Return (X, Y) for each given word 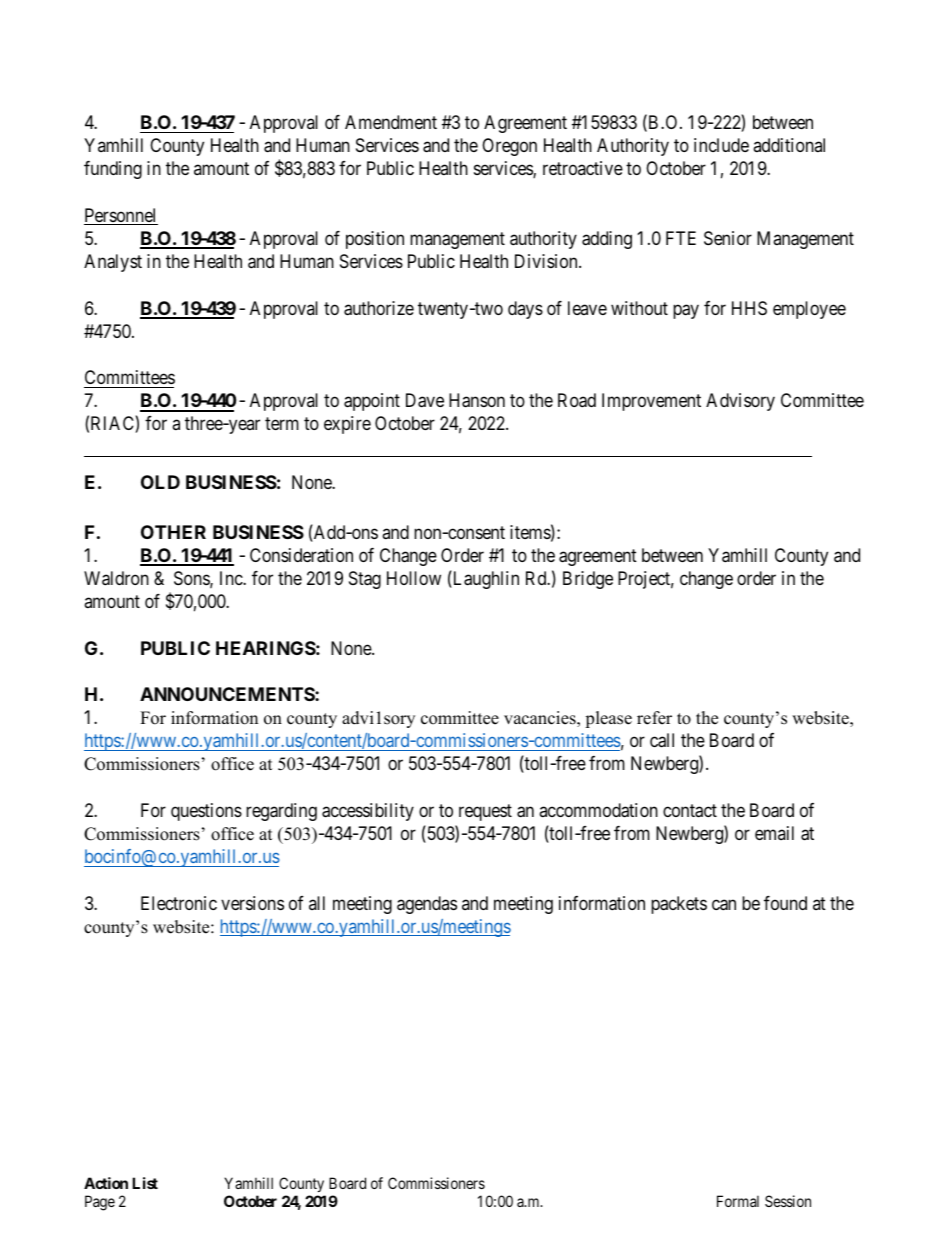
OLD (160, 482)
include (721, 145)
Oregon (509, 147)
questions (206, 812)
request (485, 812)
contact (690, 811)
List (145, 1183)
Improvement (651, 402)
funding (113, 170)
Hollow (414, 578)
